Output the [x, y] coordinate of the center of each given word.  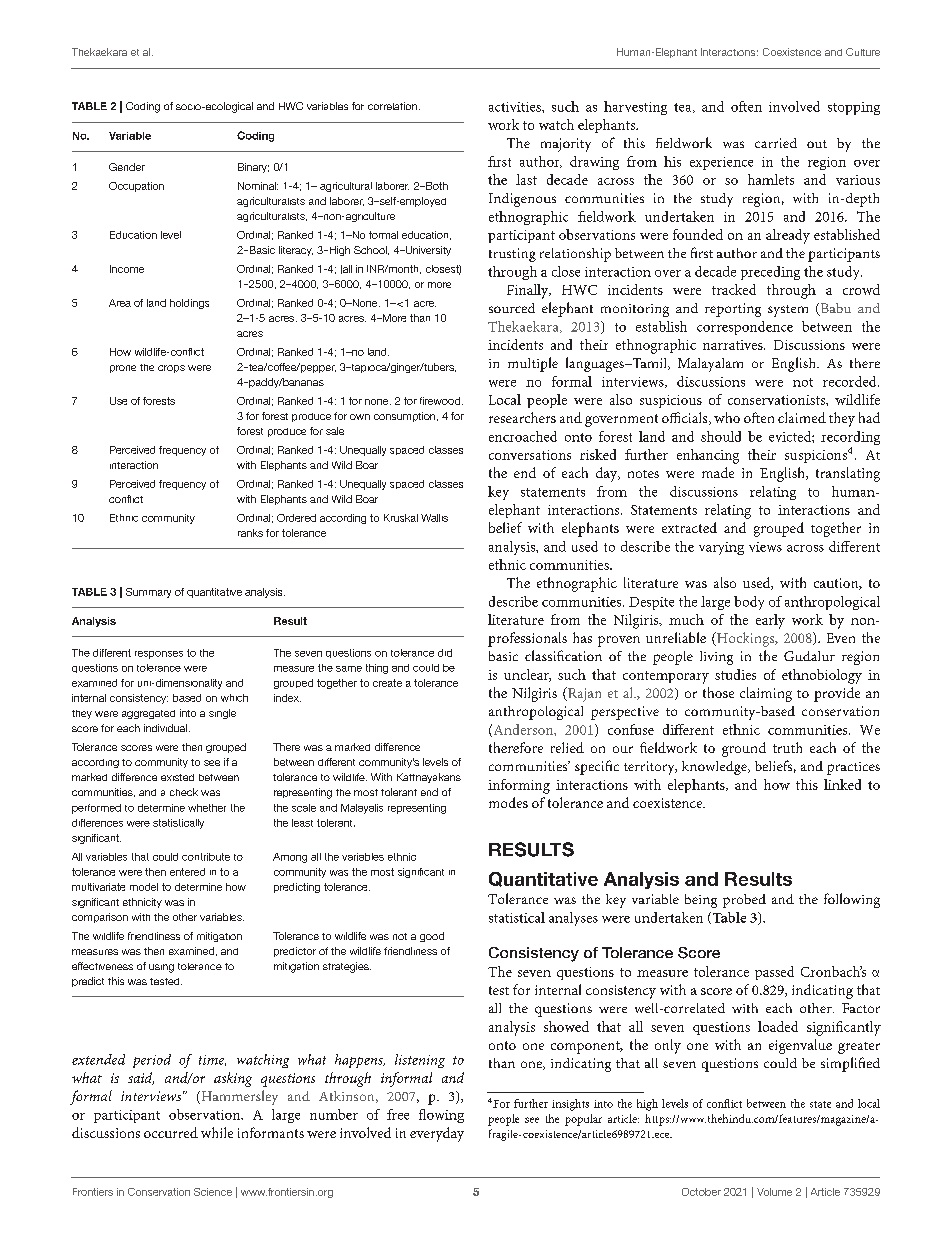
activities [516, 107]
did [445, 653]
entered [187, 872]
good [432, 937]
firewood [440, 401]
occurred [171, 1132]
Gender [127, 167]
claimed [802, 417]
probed [744, 901]
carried [776, 143]
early [770, 621]
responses [159, 655]
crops [171, 369]
